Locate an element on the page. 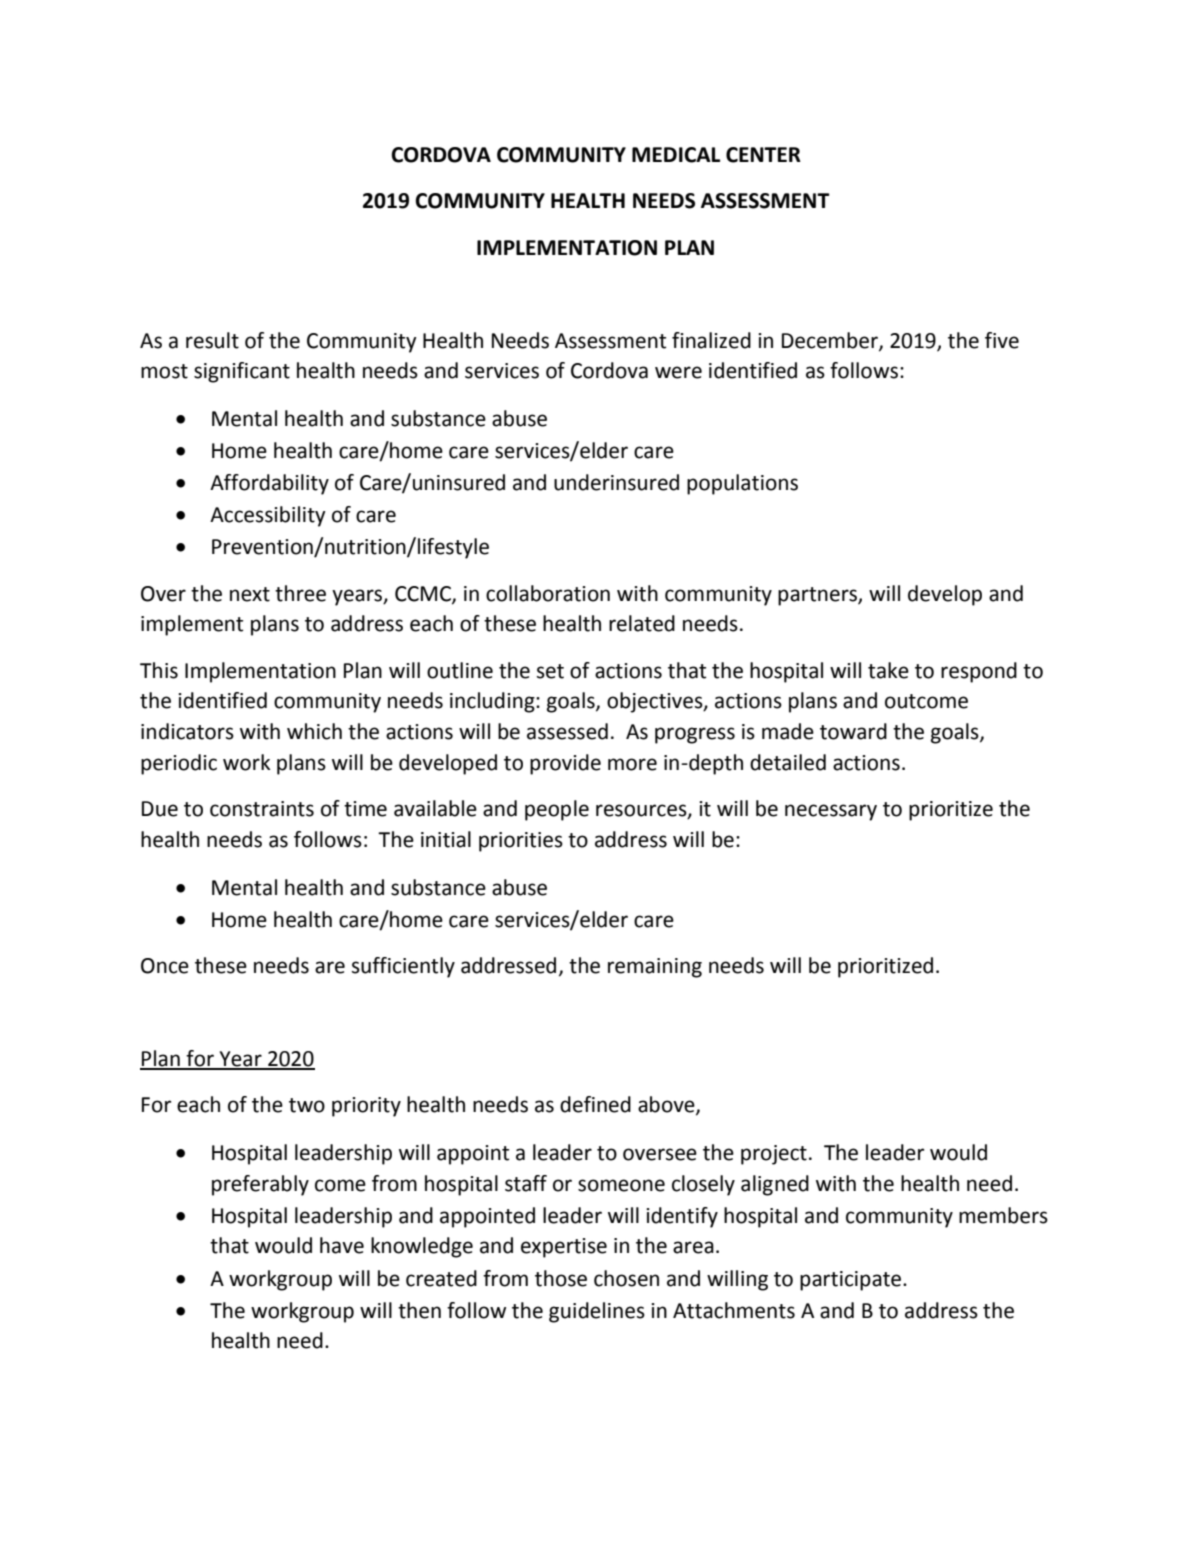 Image resolution: width=1192 pixels, height=1542 pixels. Affordability is located at coordinates (269, 484).
